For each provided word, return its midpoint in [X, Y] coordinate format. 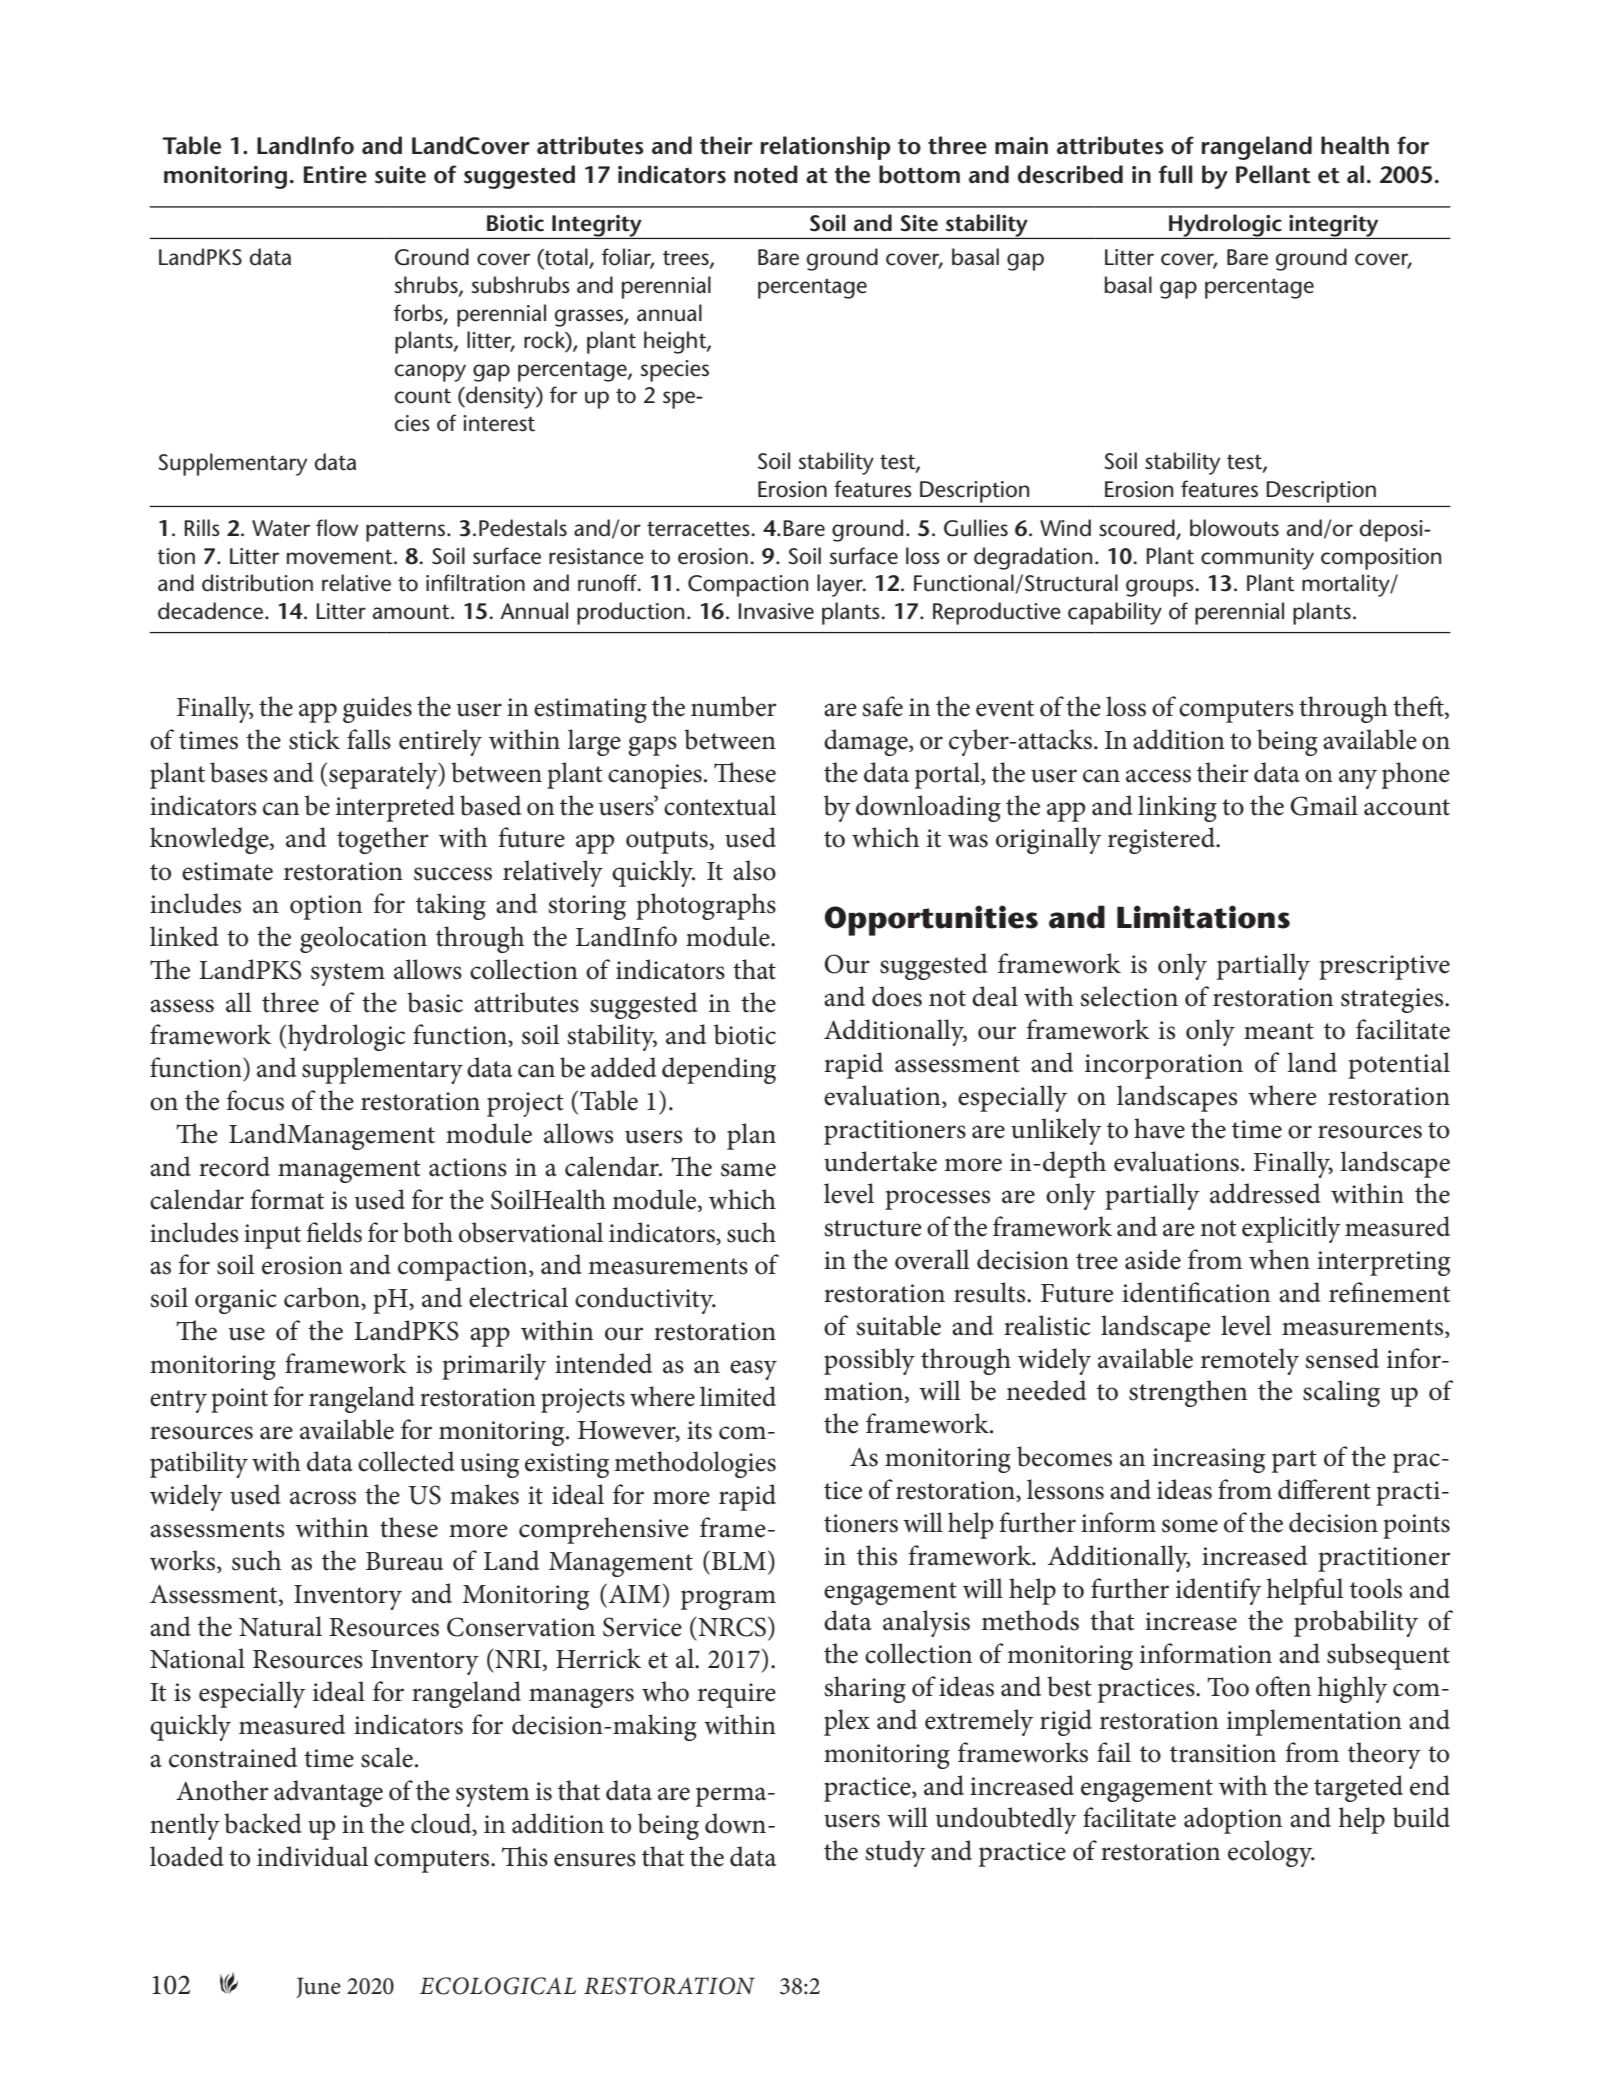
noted [766, 174]
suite [400, 175]
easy [753, 1370]
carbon [323, 1298]
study [895, 1853]
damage [867, 742]
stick [314, 739]
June [318, 1987]
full [1175, 174]
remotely [1250, 1361]
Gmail [1324, 805]
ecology [1271, 1853]
